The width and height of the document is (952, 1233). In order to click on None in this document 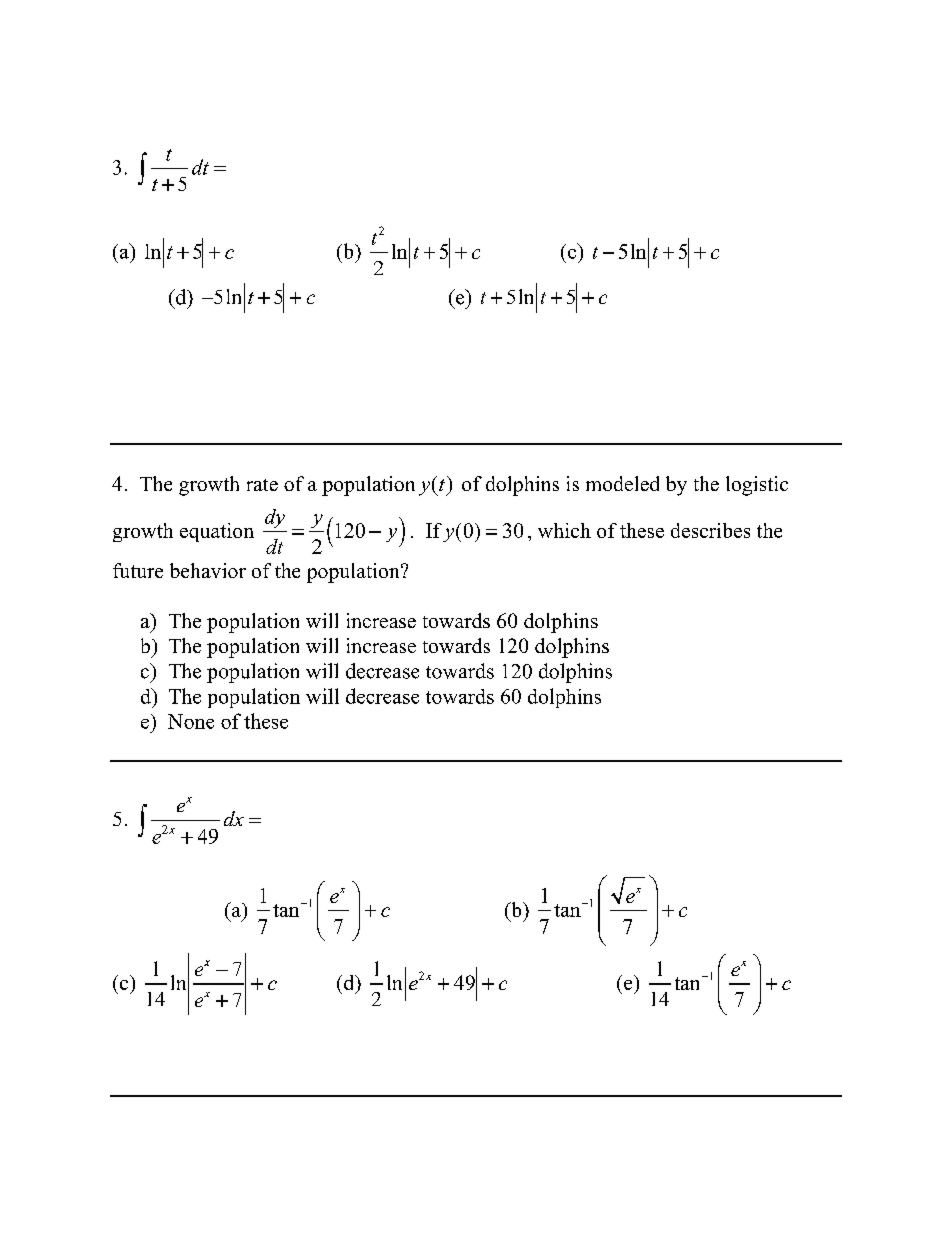, I will do `click(191, 721)`.
